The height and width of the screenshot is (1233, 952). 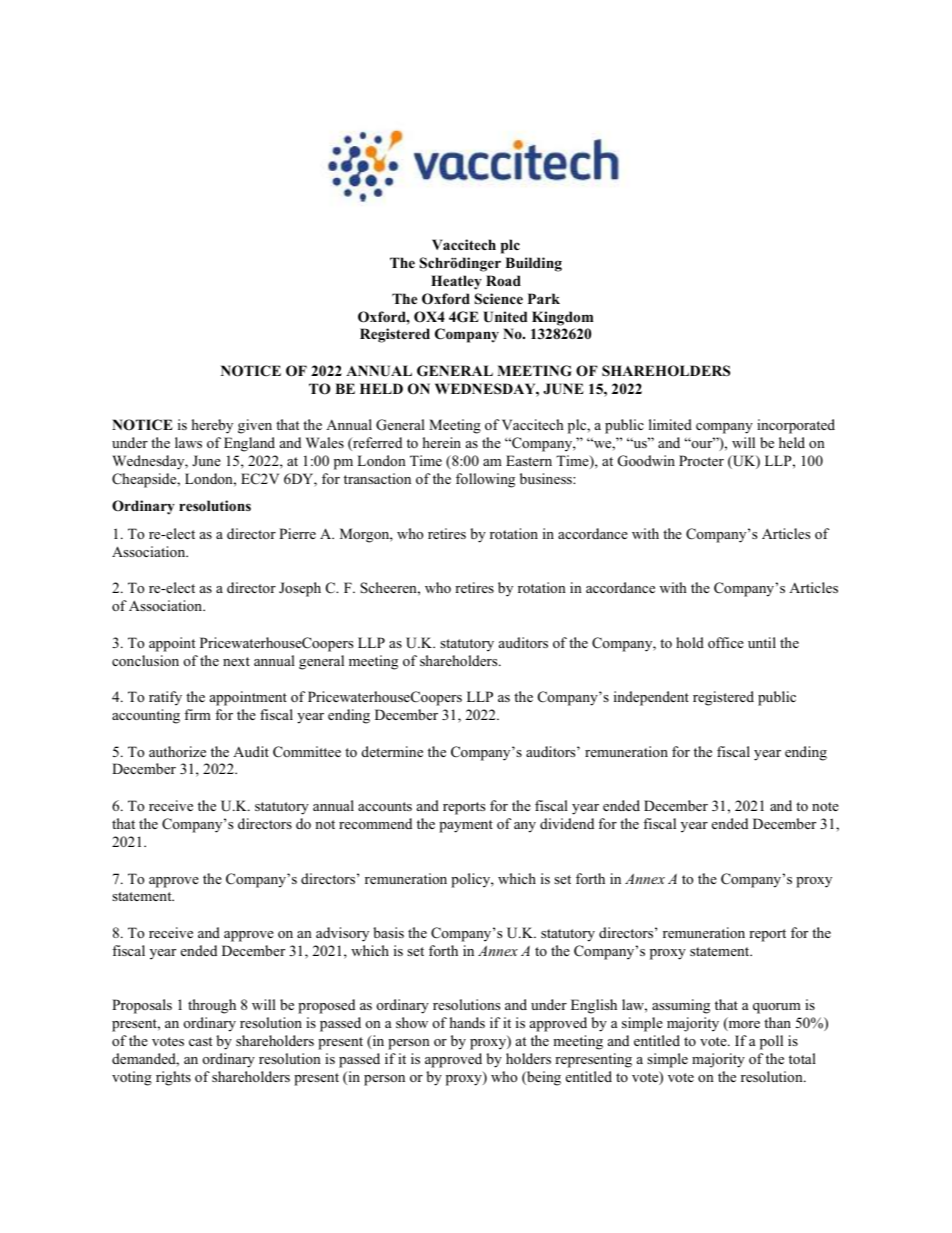 What do you see at coordinates (701, 460) in the screenshot?
I see `Procter` at bounding box center [701, 460].
